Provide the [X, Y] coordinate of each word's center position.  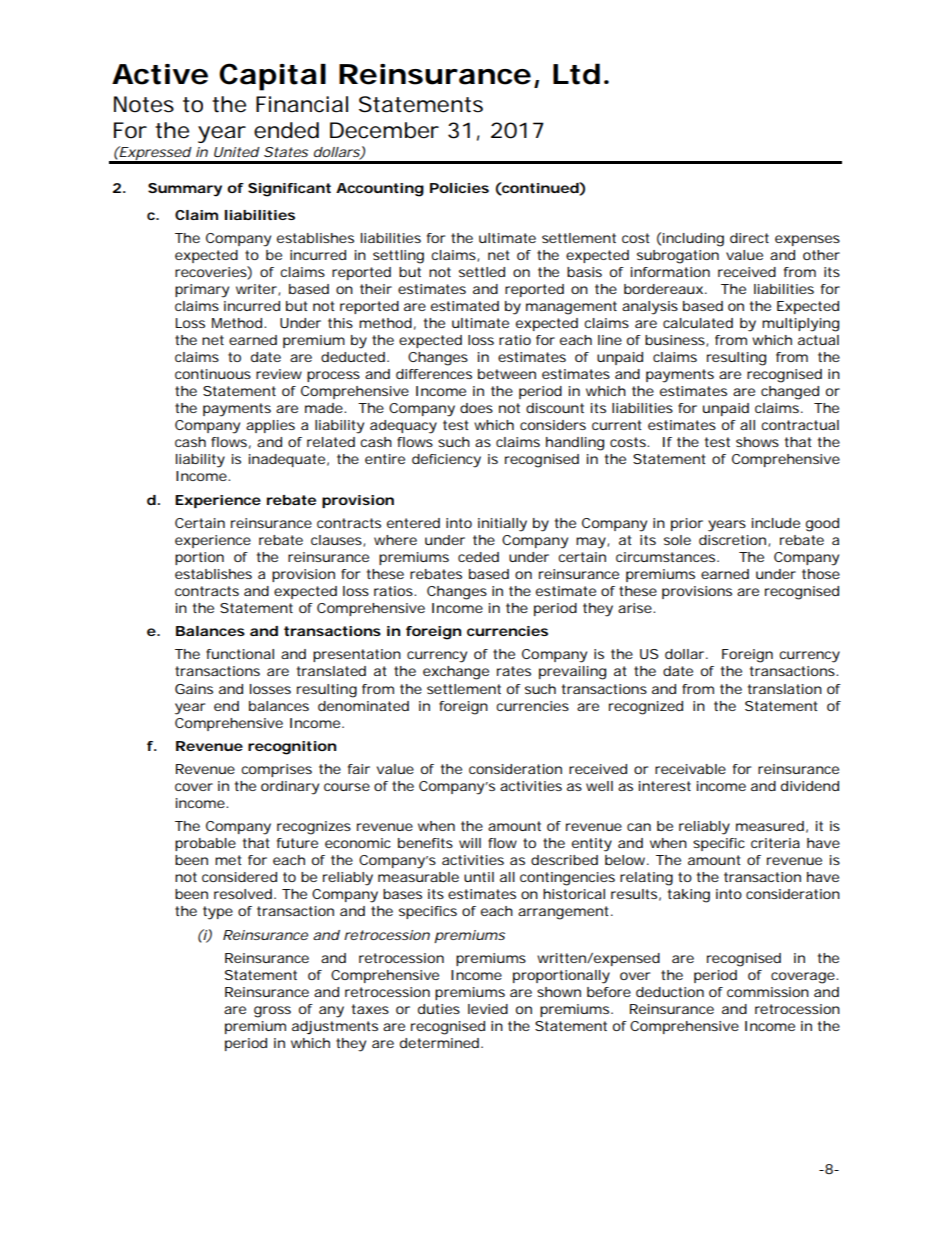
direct [749, 238]
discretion [732, 540]
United [237, 152]
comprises [276, 770]
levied [488, 1009]
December [384, 130]
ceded [478, 557]
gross [272, 1012]
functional [240, 654]
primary [202, 291]
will [470, 843]
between [507, 374]
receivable [690, 769]
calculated [698, 323]
